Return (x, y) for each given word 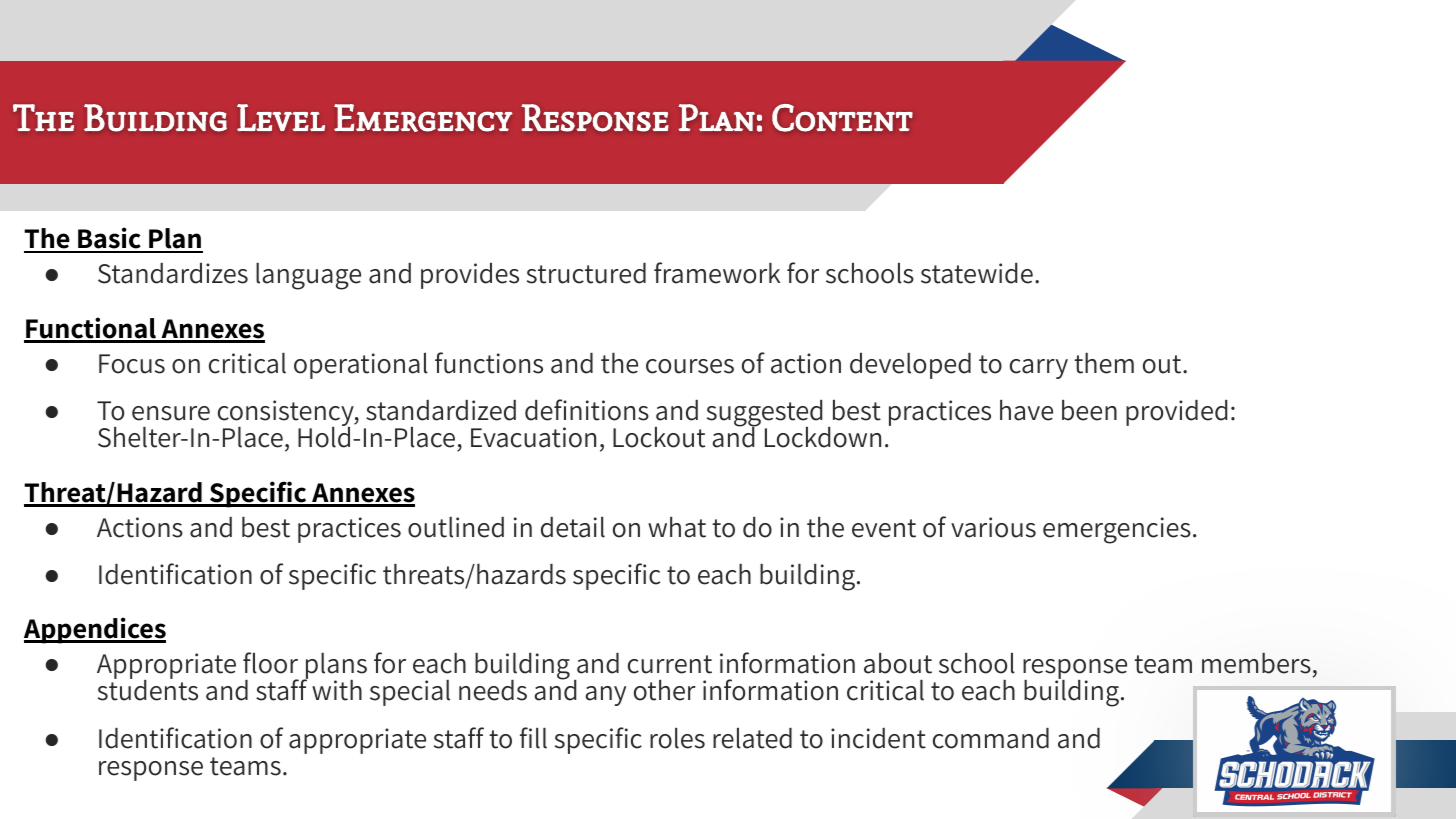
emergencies (1117, 530)
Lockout (659, 437)
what (677, 527)
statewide (977, 273)
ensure (171, 413)
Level (281, 117)
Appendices (95, 630)
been (1089, 410)
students (148, 689)
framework (717, 273)
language (308, 276)
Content (842, 118)
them (1104, 363)
